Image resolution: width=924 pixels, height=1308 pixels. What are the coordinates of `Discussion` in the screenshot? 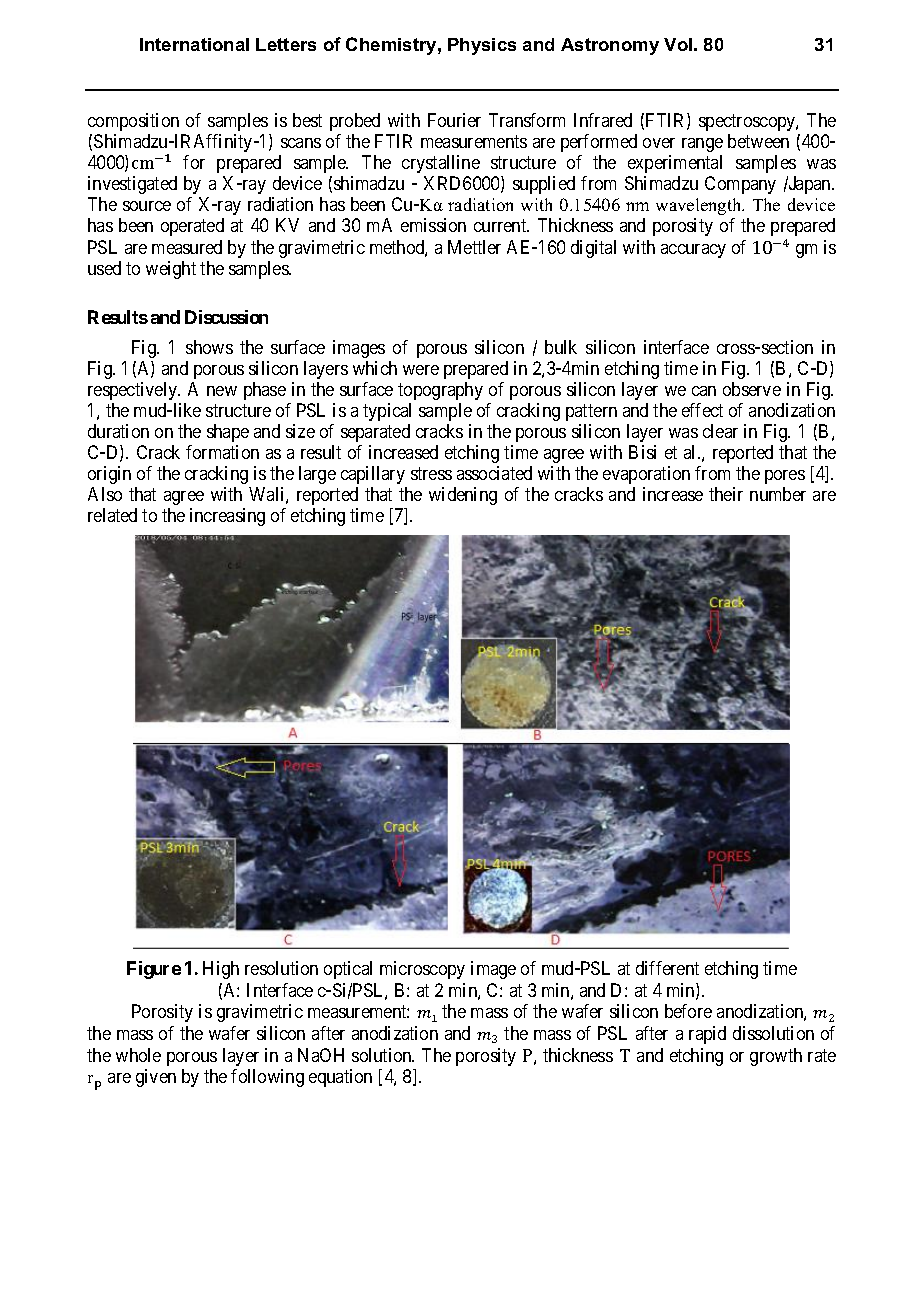 It's located at (226, 317).
